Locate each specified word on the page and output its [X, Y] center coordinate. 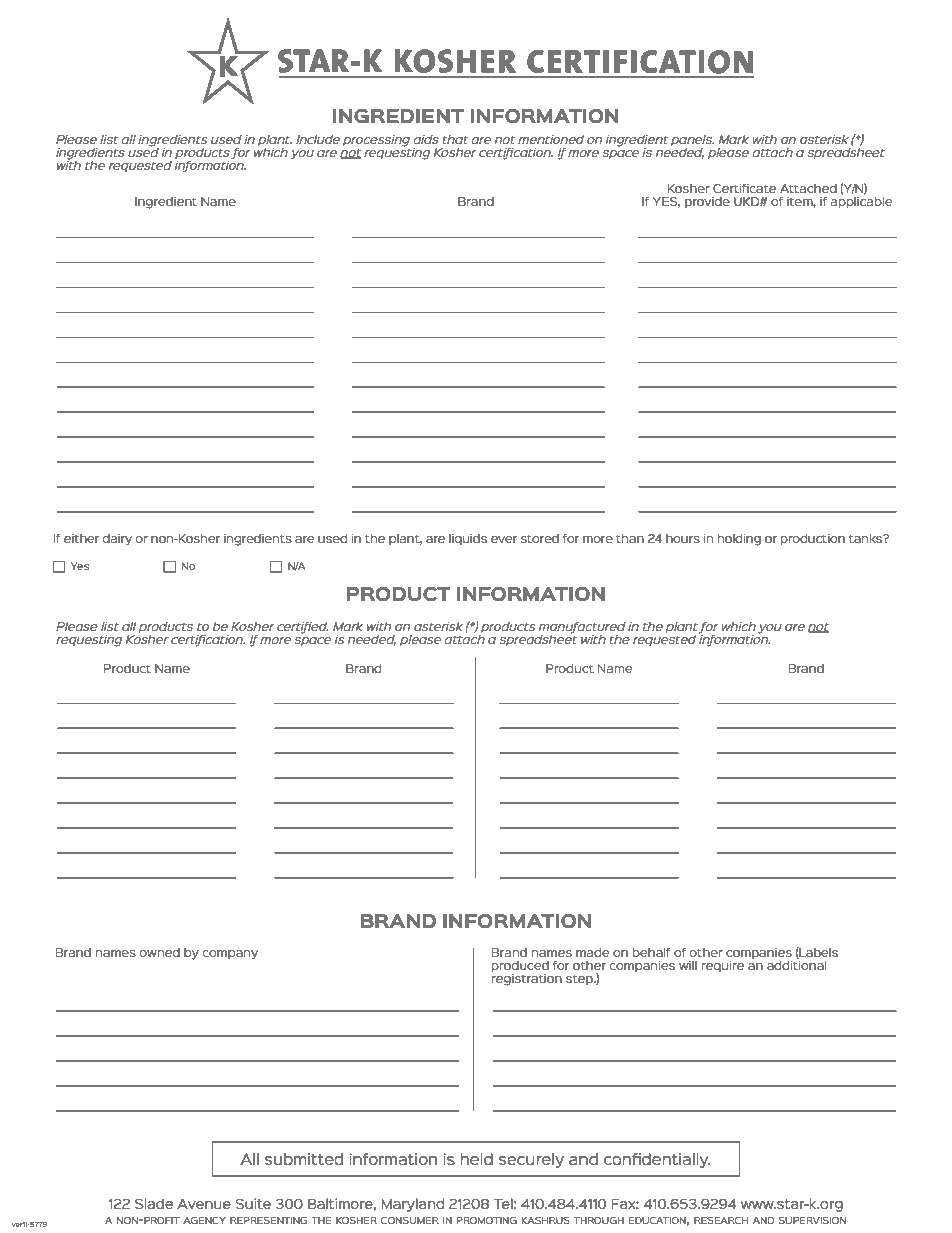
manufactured [582, 629]
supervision [812, 1220]
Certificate [744, 188]
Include [318, 139]
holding [739, 540]
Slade [154, 1203]
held [477, 1159]
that [455, 139]
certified [302, 628]
